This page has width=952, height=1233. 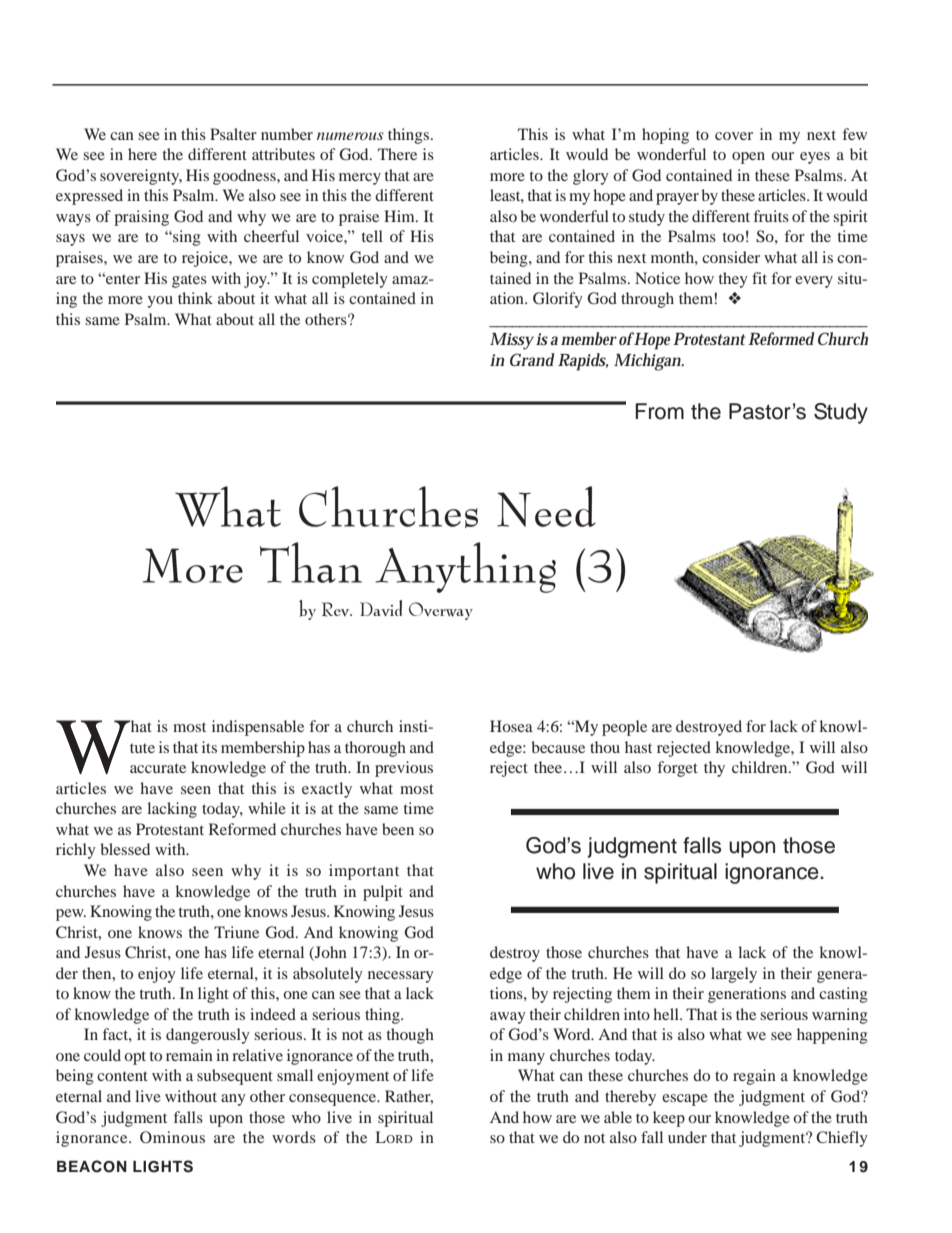 What do you see at coordinates (748, 158) in the page?
I see `open` at bounding box center [748, 158].
